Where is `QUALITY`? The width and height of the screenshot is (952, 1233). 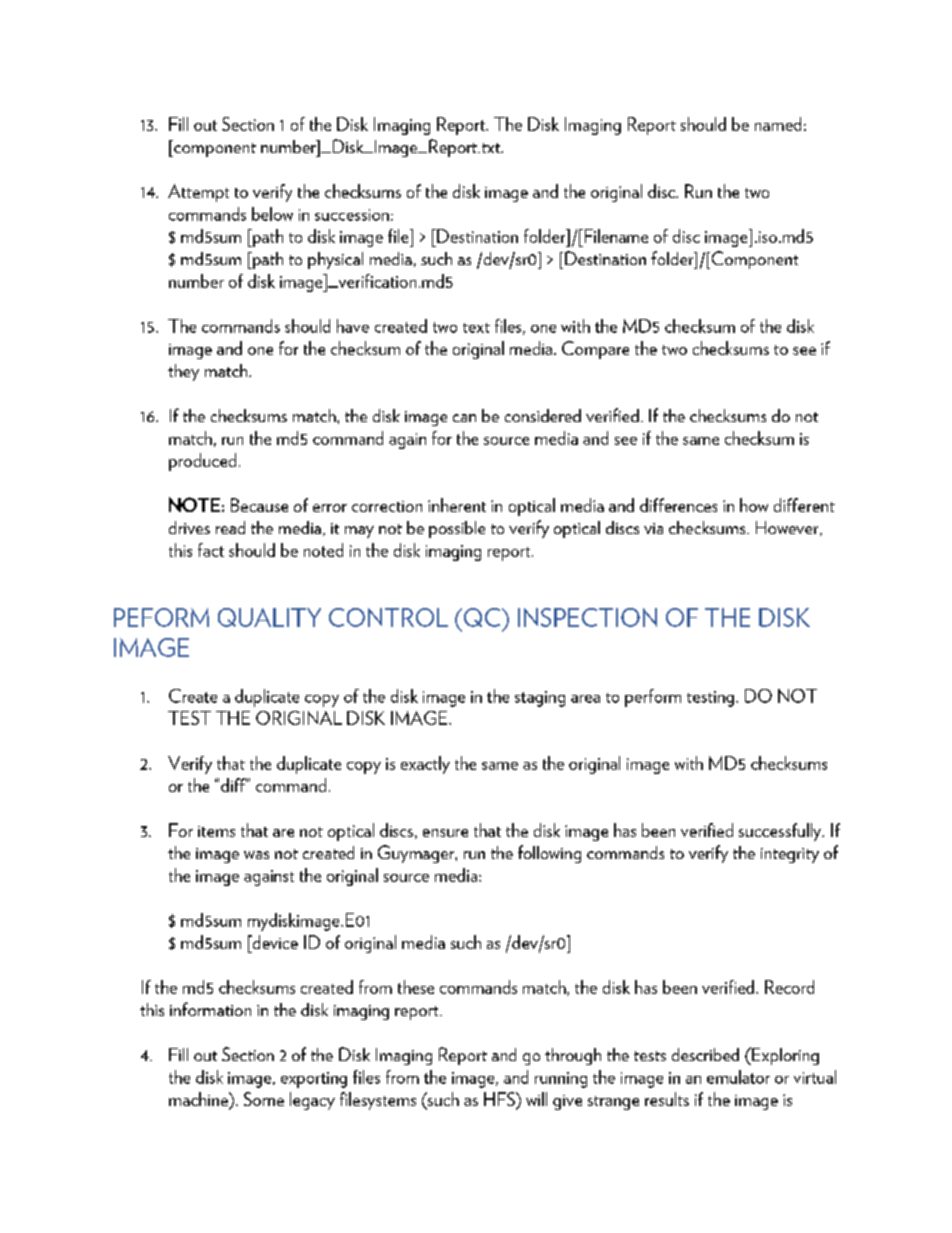
QUALITY is located at coordinates (269, 617).
